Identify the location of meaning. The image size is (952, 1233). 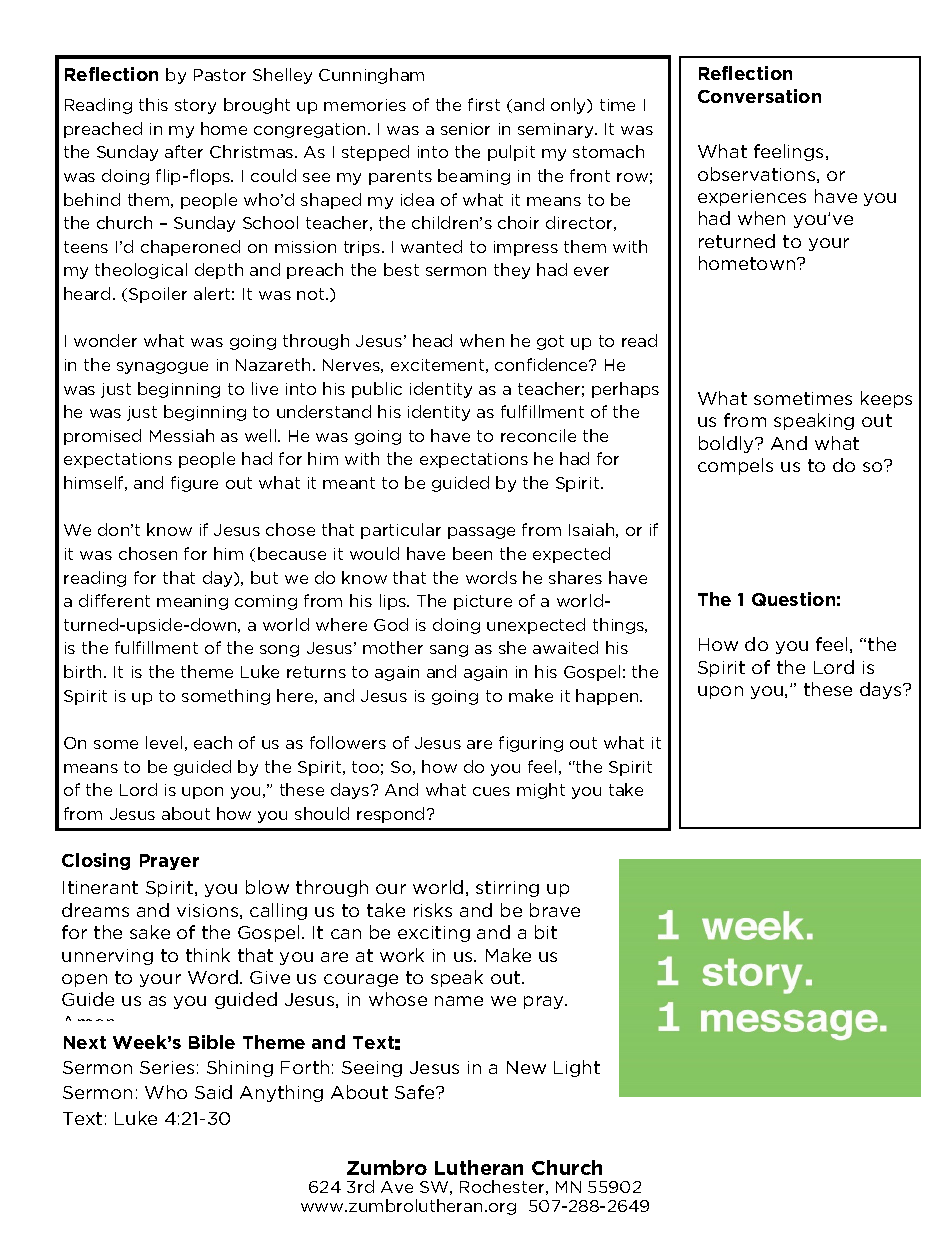
(192, 602).
